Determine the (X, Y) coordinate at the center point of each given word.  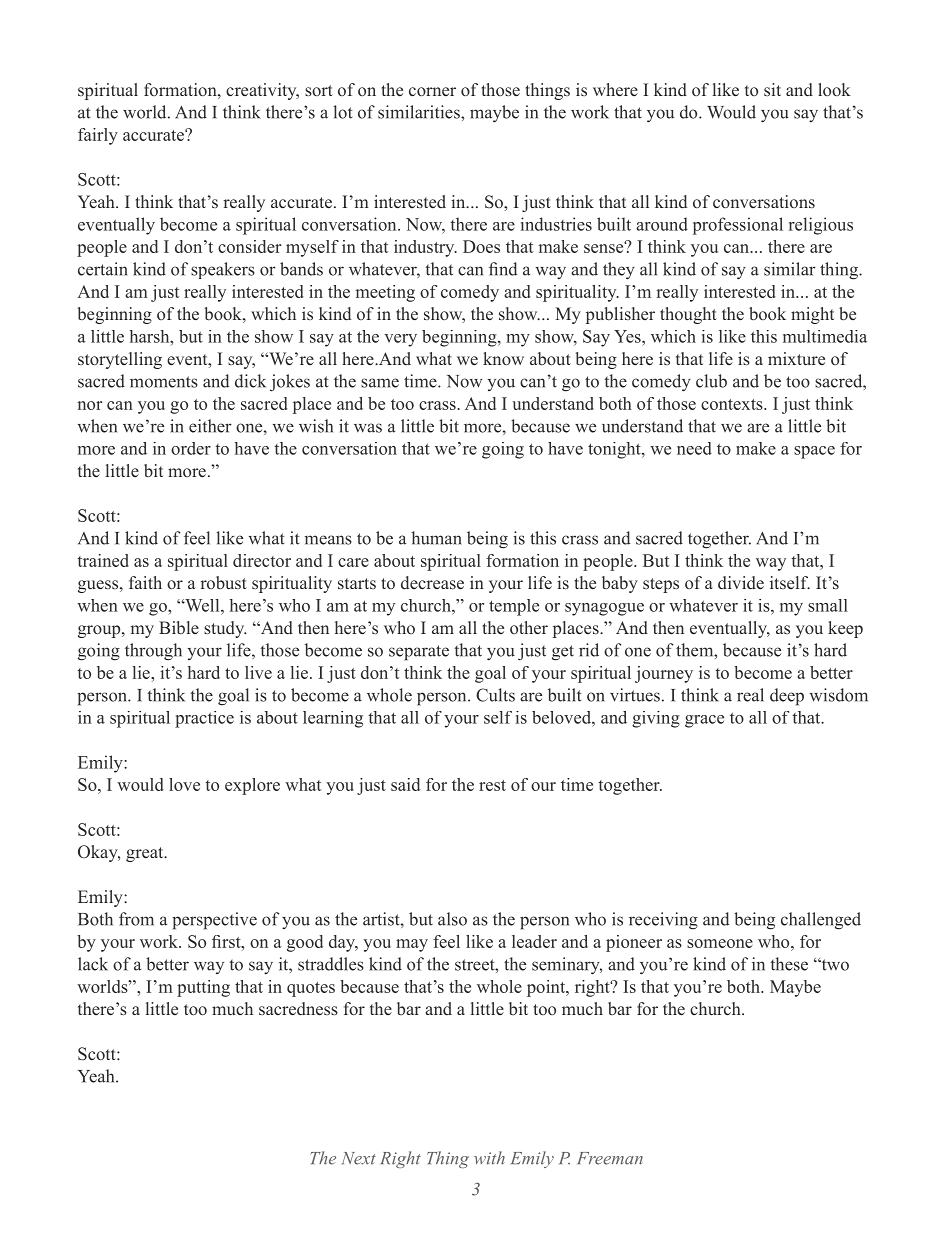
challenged (821, 921)
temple (514, 607)
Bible (179, 628)
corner (432, 91)
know (503, 358)
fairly (98, 136)
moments (164, 382)
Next (359, 1158)
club (711, 381)
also (452, 919)
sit (772, 89)
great (146, 854)
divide (741, 582)
